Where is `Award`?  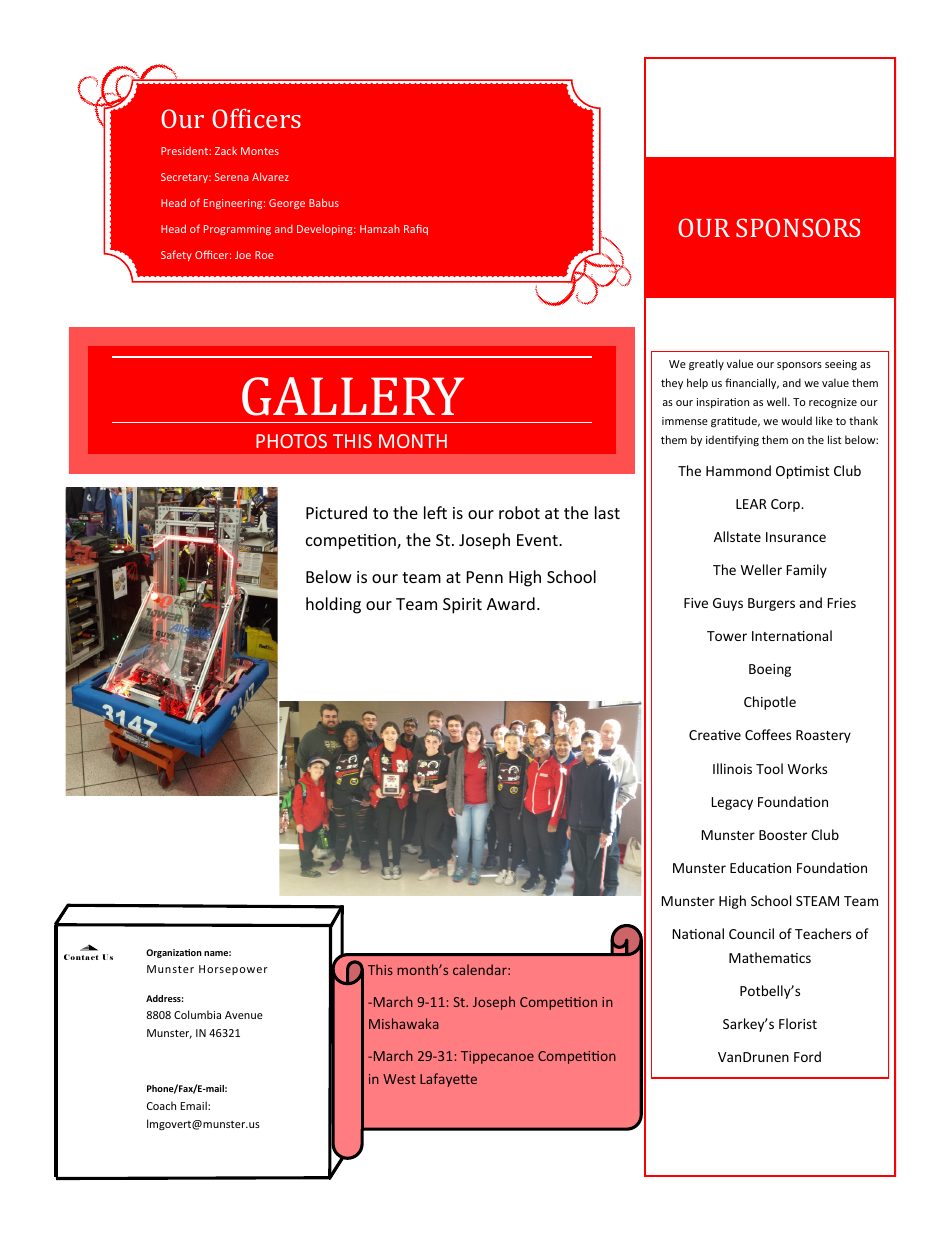 Award is located at coordinates (511, 603).
